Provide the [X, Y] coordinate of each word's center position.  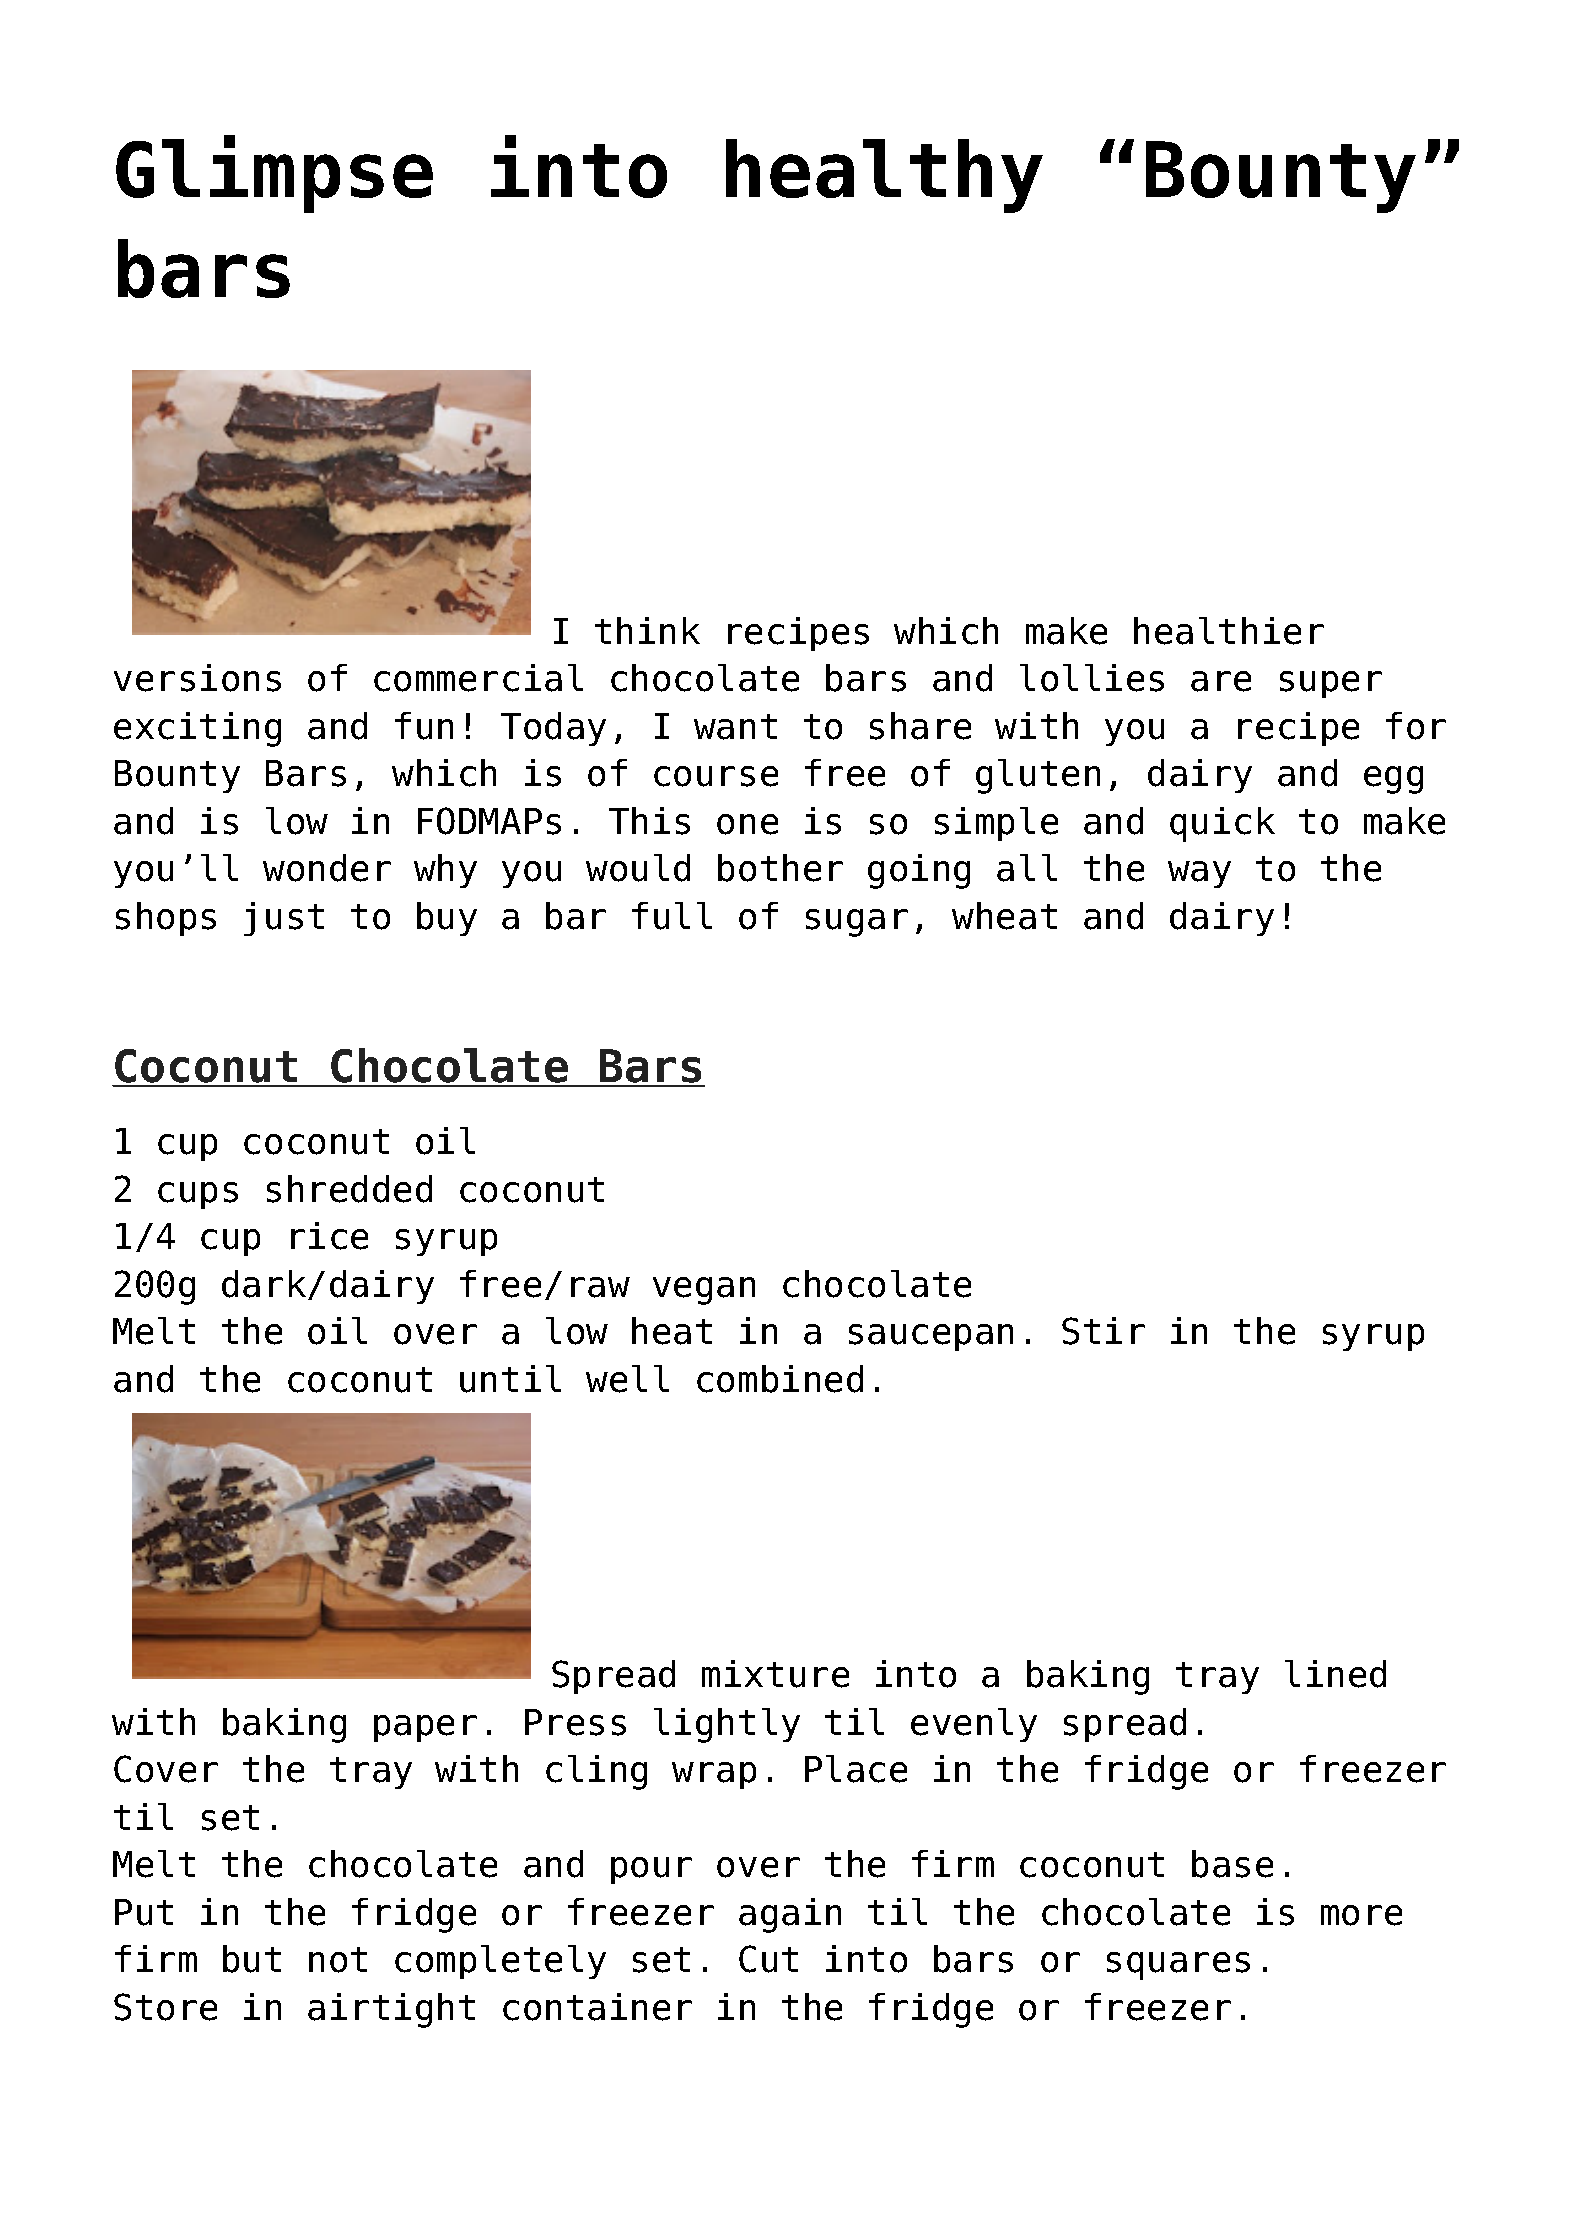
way [1199, 874]
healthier [1229, 631]
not [338, 1960]
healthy [884, 176]
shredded [349, 1189]
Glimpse [274, 174]
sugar [857, 923]
